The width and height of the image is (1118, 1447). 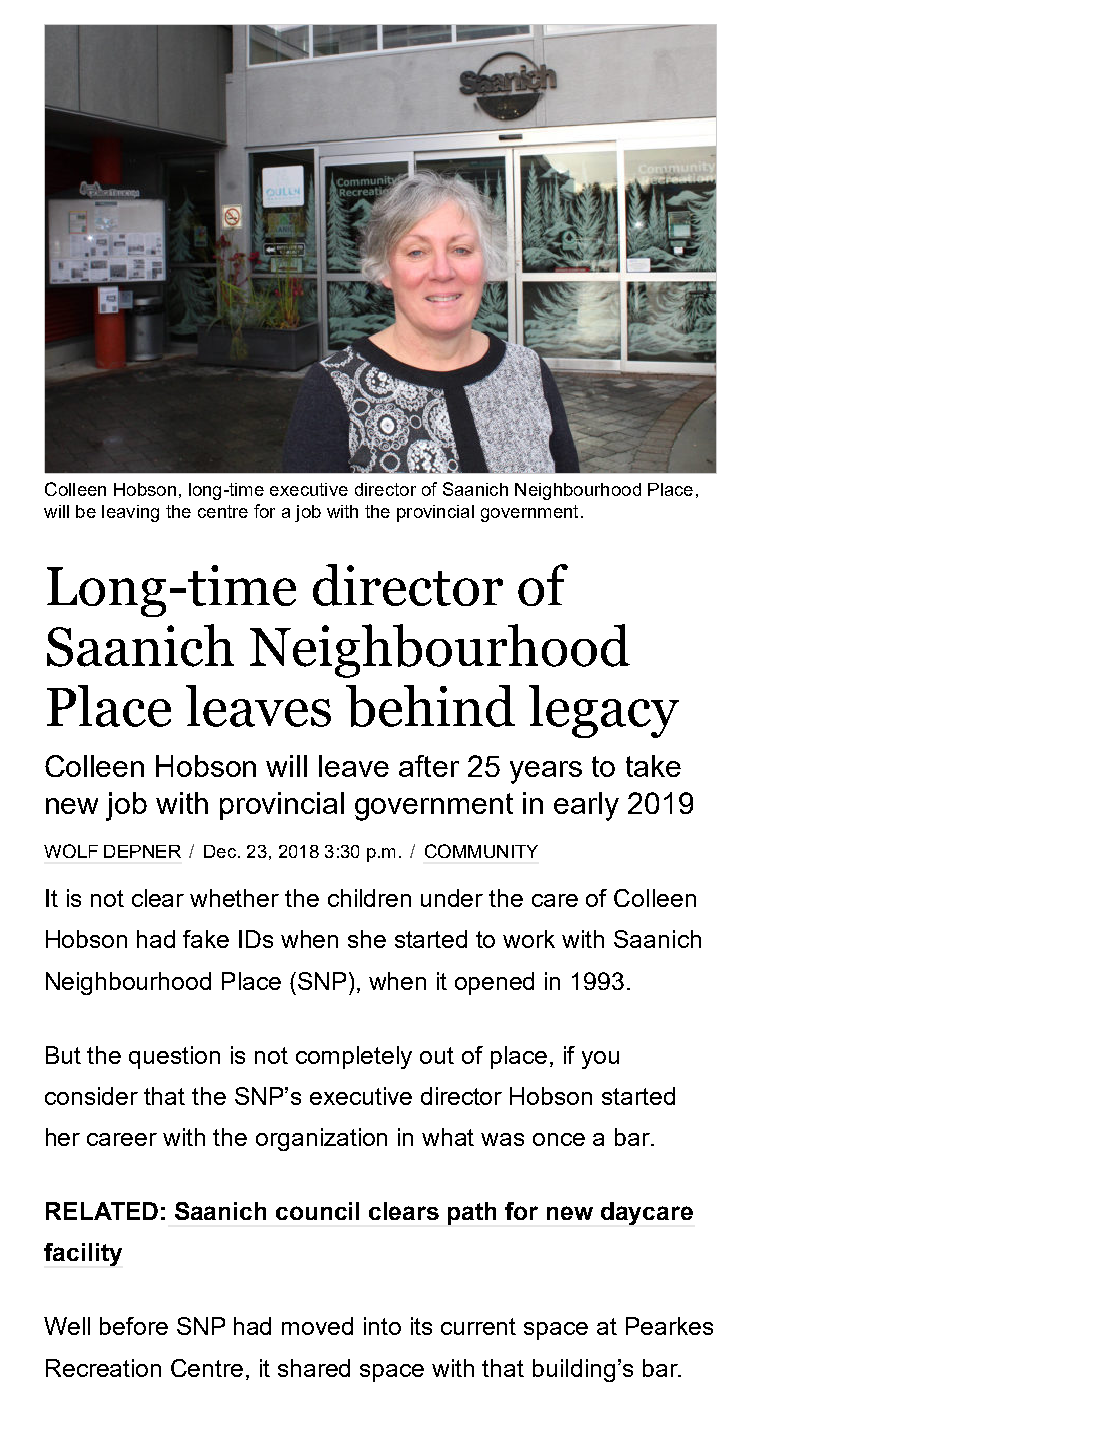 What do you see at coordinates (559, 1139) in the image?
I see `once` at bounding box center [559, 1139].
